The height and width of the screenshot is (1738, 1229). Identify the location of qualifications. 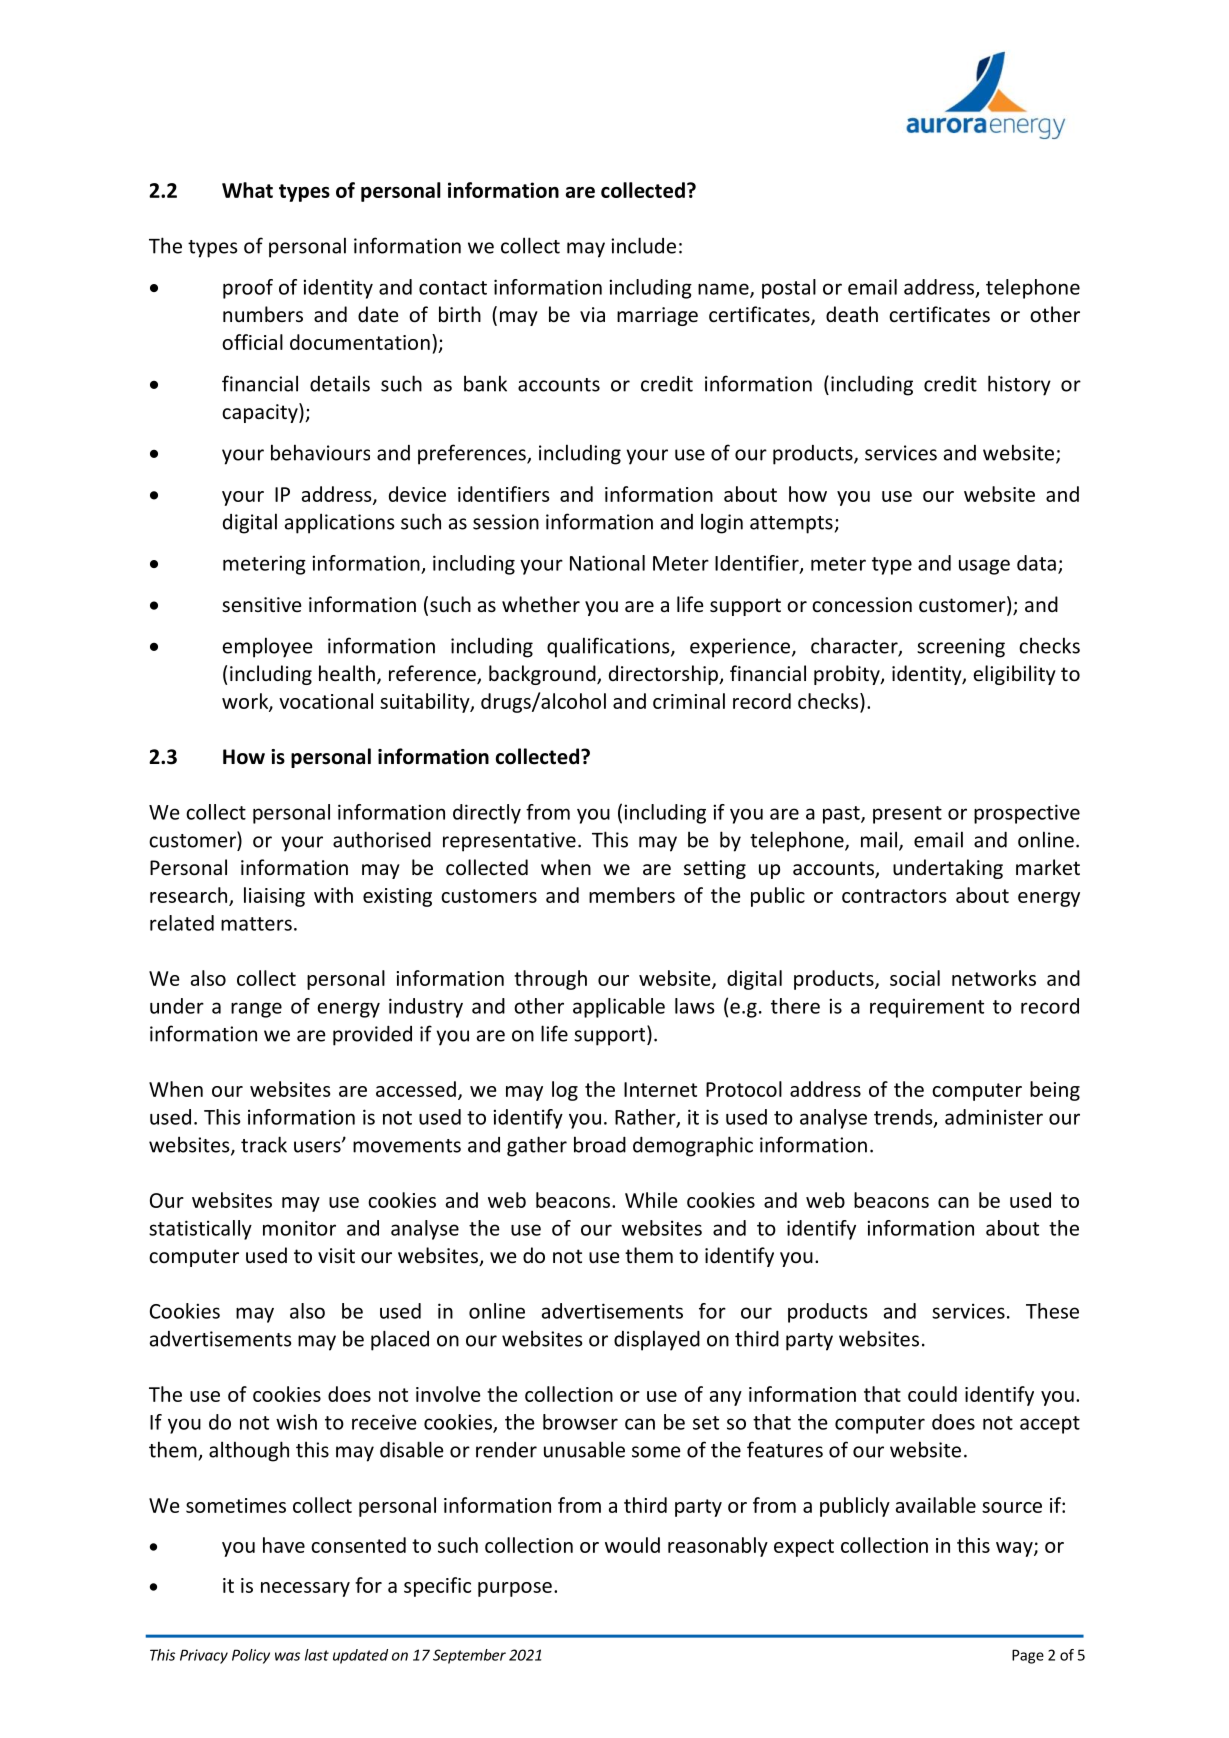
(609, 647).
